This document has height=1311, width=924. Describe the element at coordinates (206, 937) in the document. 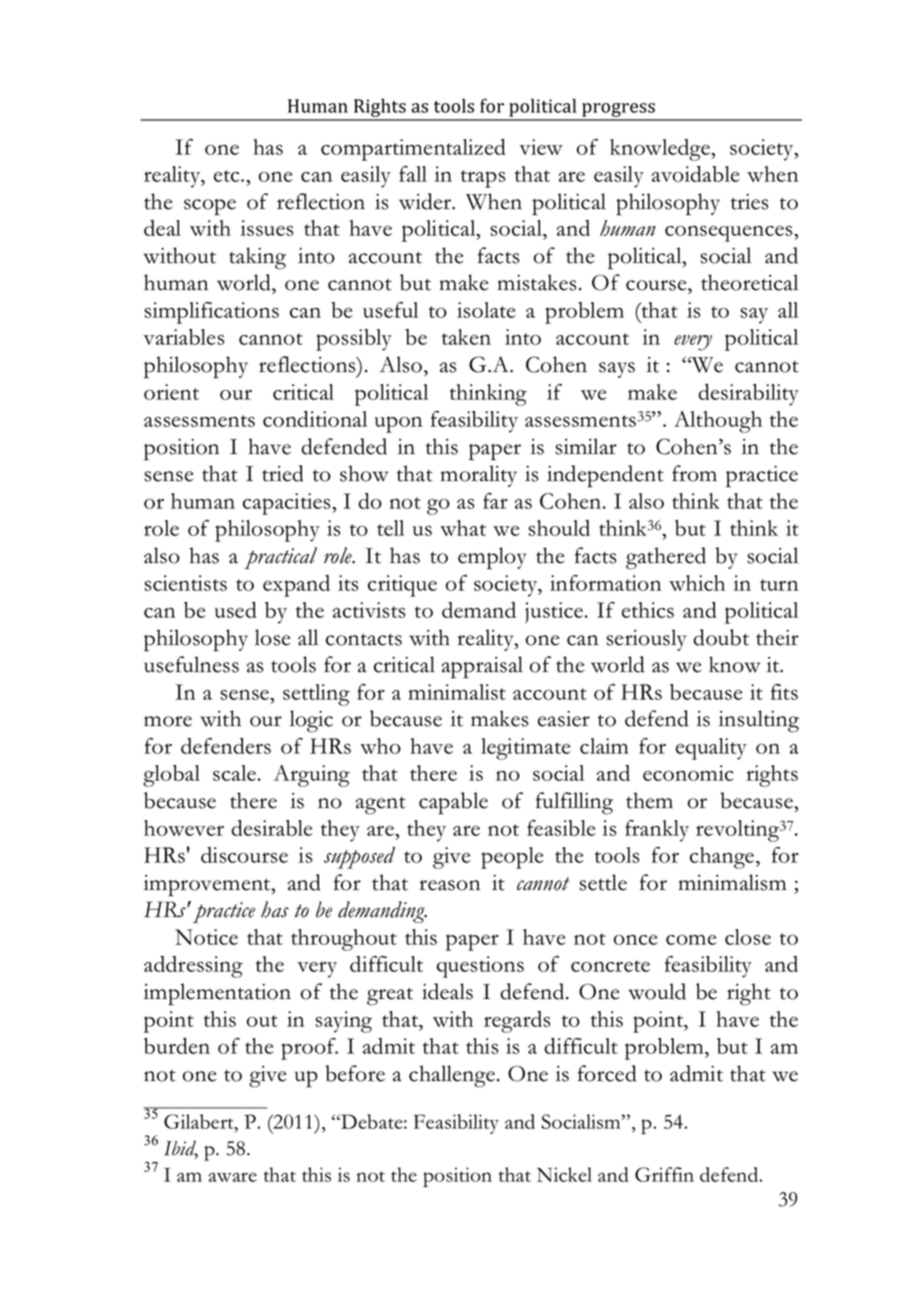

I see `Notice` at that location.
